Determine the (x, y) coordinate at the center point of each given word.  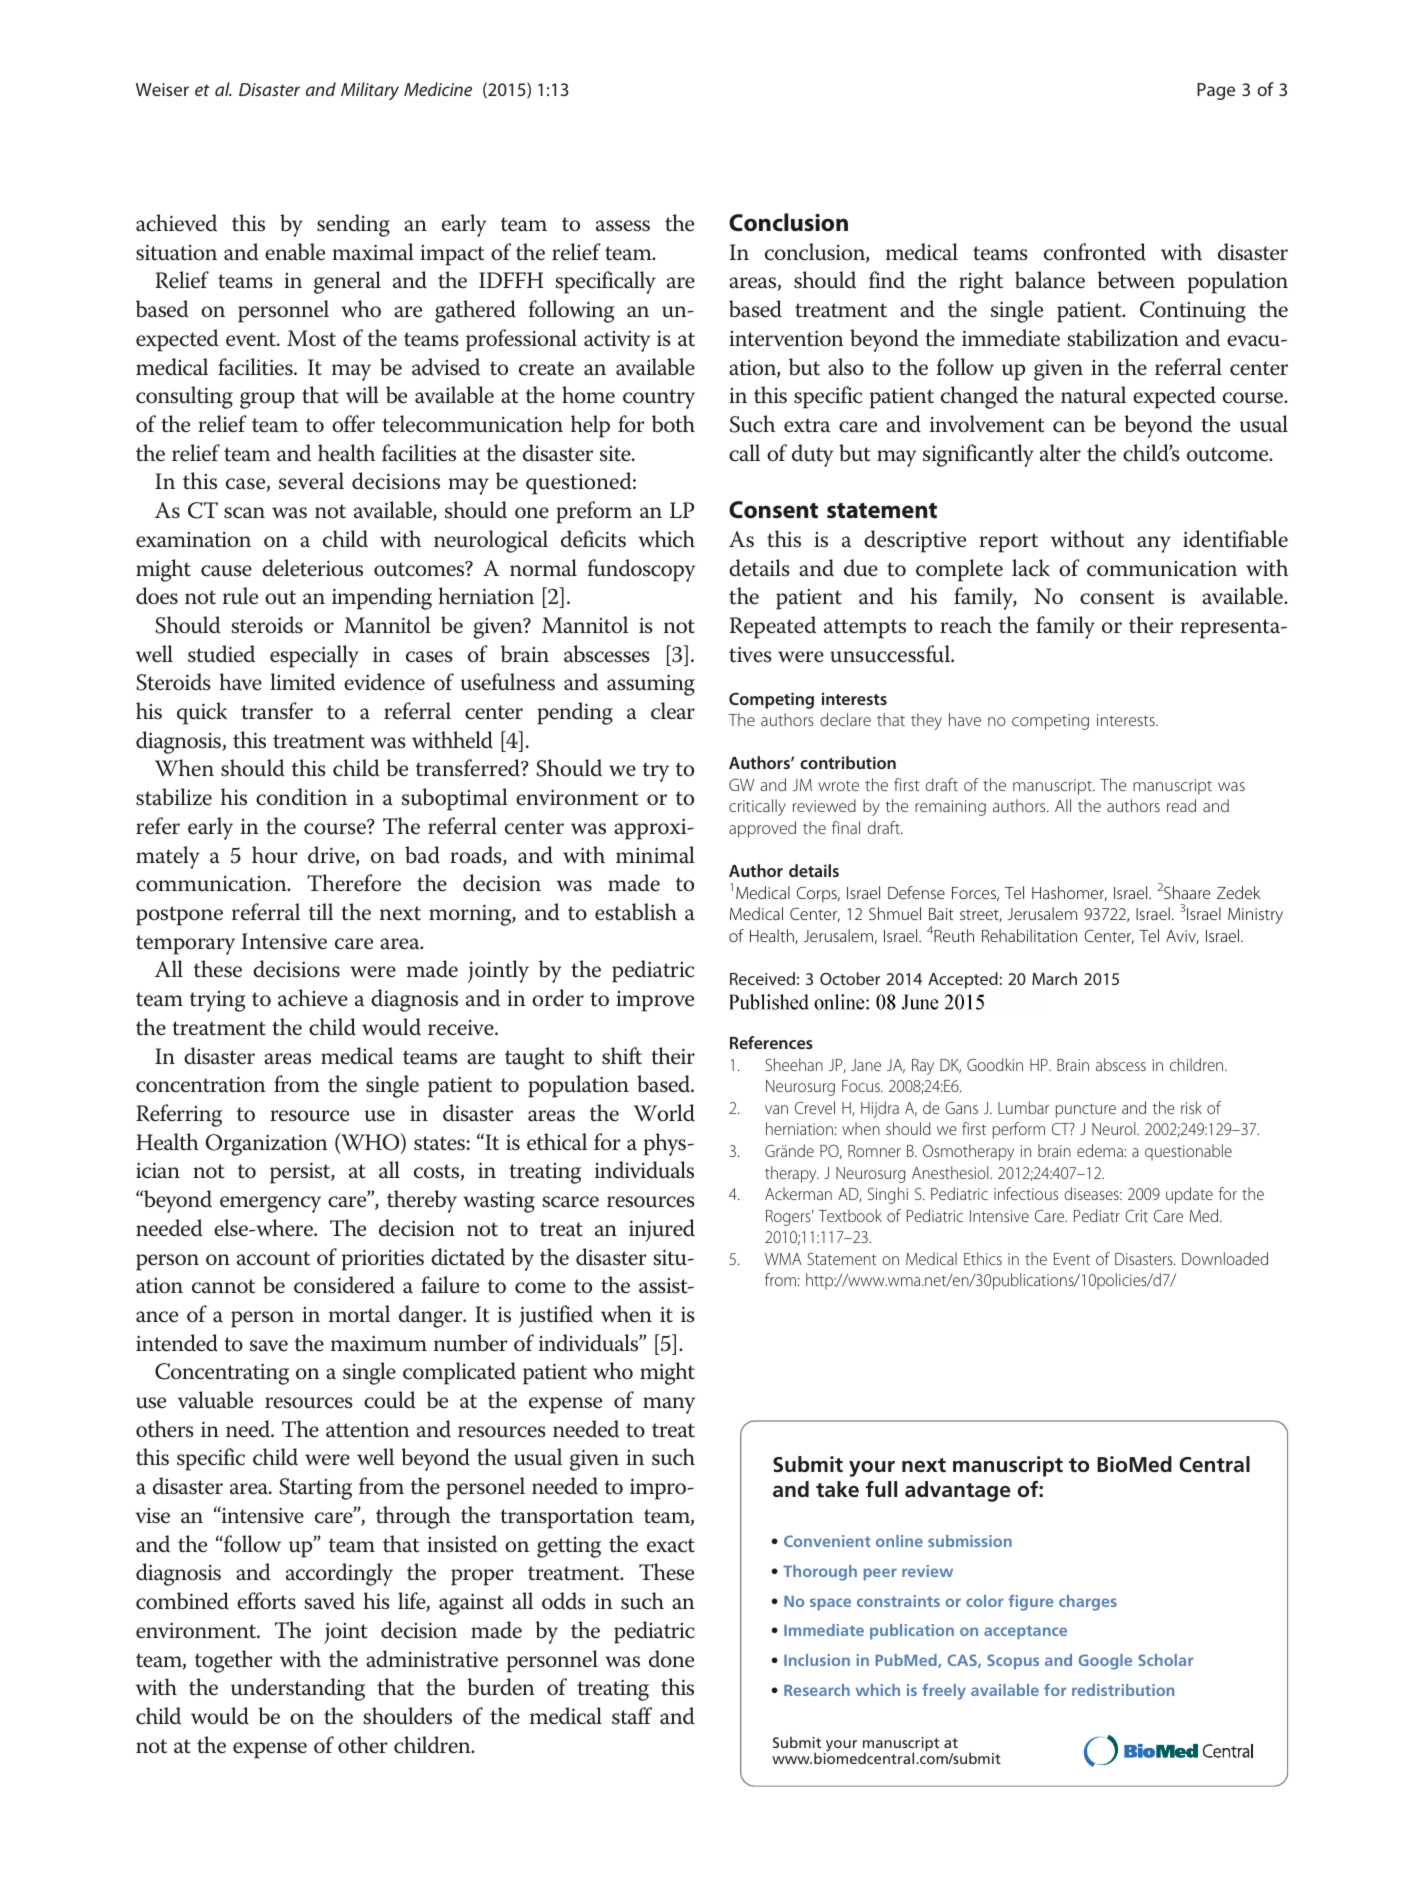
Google (1105, 1662)
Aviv (1182, 937)
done (671, 1659)
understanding (298, 1689)
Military (370, 91)
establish (636, 912)
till (321, 911)
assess (623, 226)
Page (1216, 91)
